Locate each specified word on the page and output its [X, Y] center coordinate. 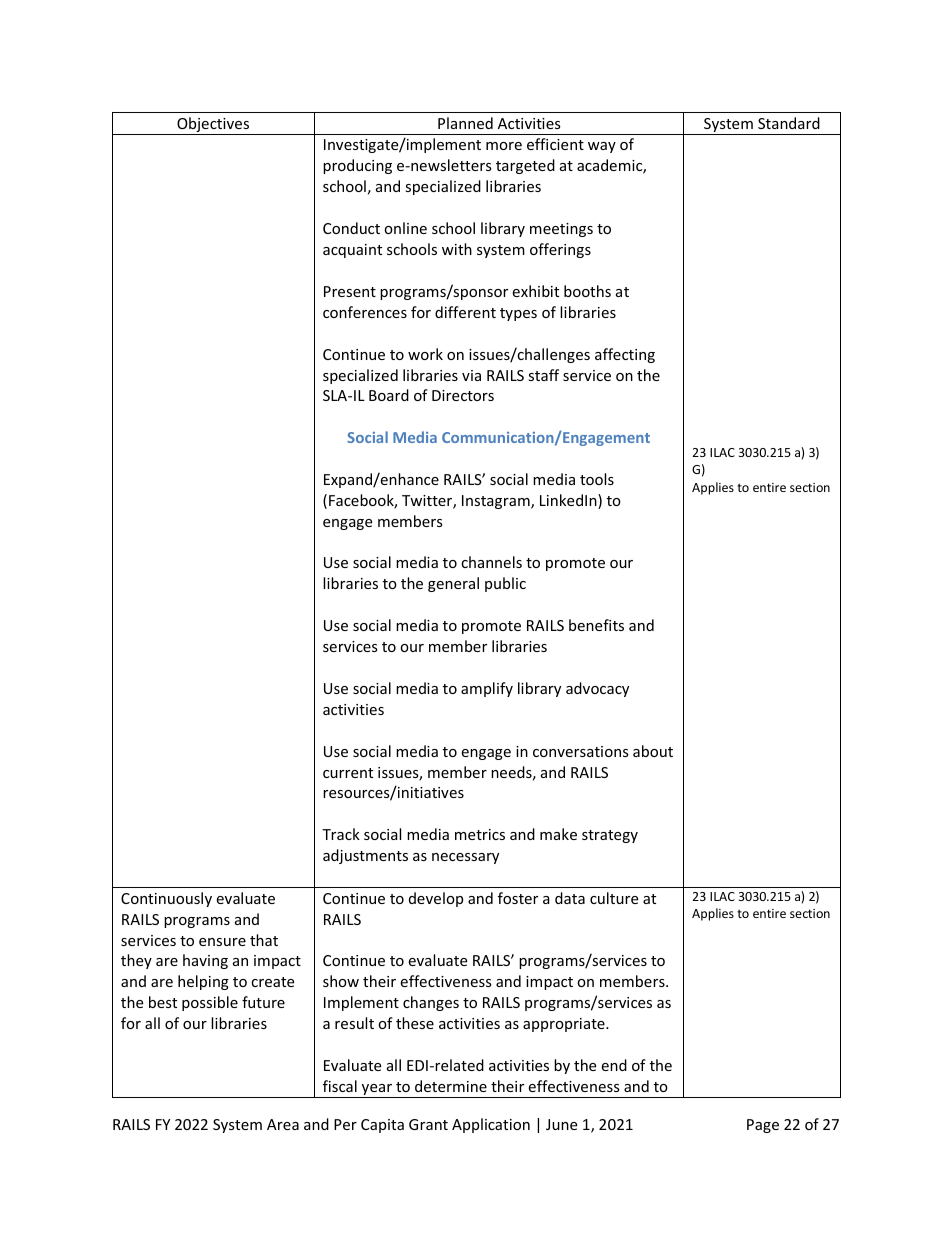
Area [283, 1124]
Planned [465, 123]
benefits [596, 625]
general [453, 584]
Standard [789, 123]
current [348, 773]
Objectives [213, 126]
